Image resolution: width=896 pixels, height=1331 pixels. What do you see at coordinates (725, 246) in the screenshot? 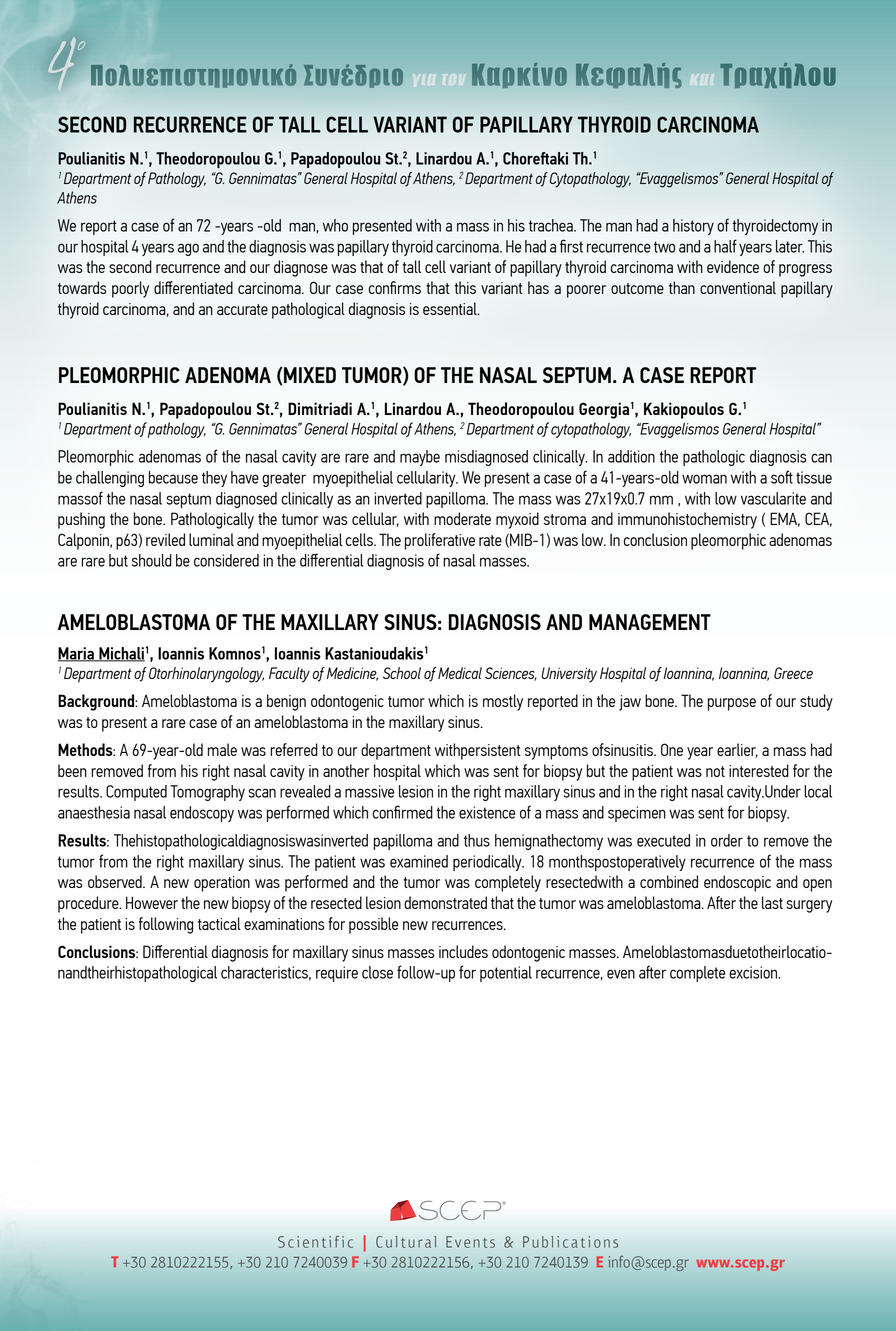
I see `half` at bounding box center [725, 246].
